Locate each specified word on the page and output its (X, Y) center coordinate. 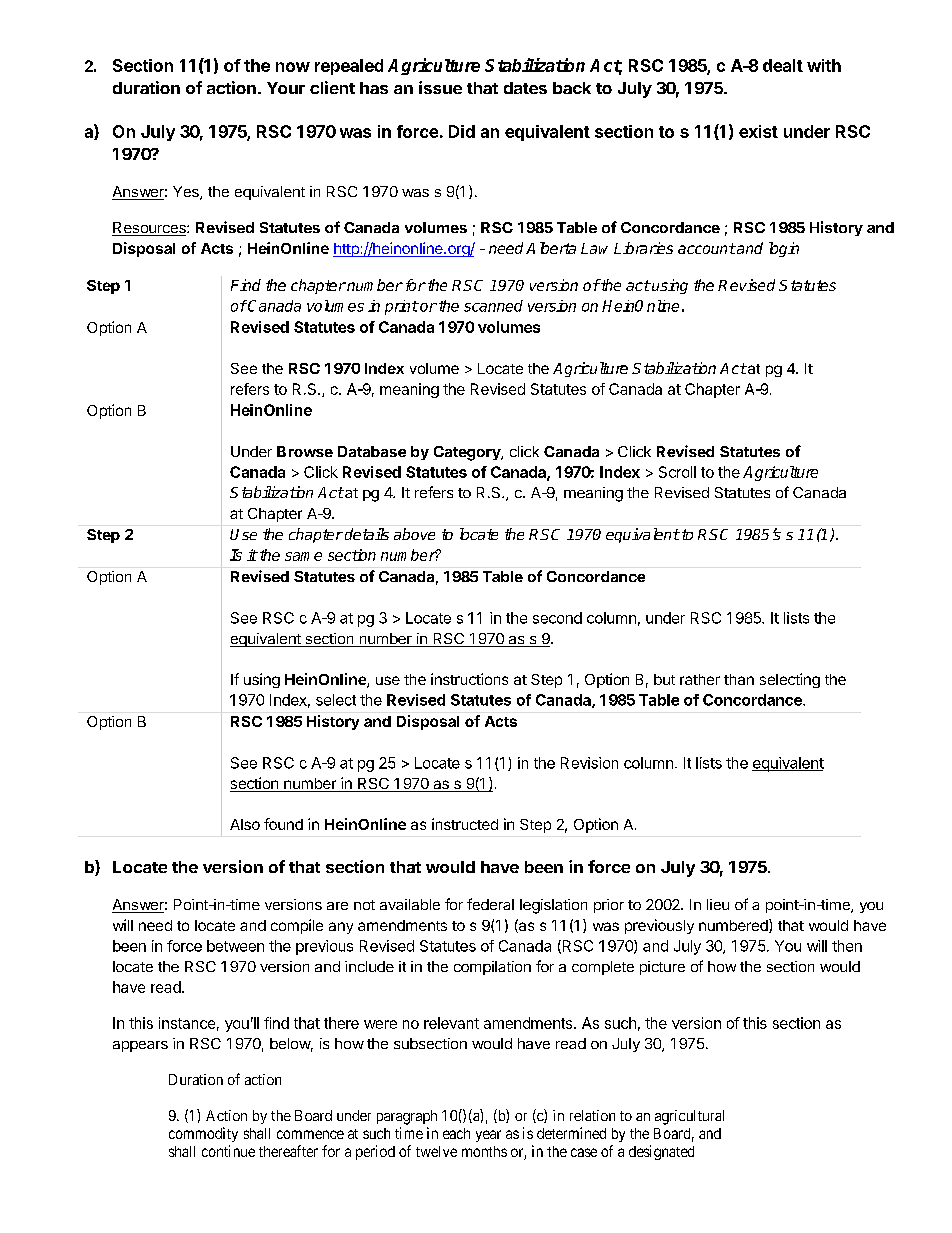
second (557, 618)
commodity (203, 1134)
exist (758, 131)
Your (286, 88)
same (303, 556)
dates (525, 88)
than (739, 679)
